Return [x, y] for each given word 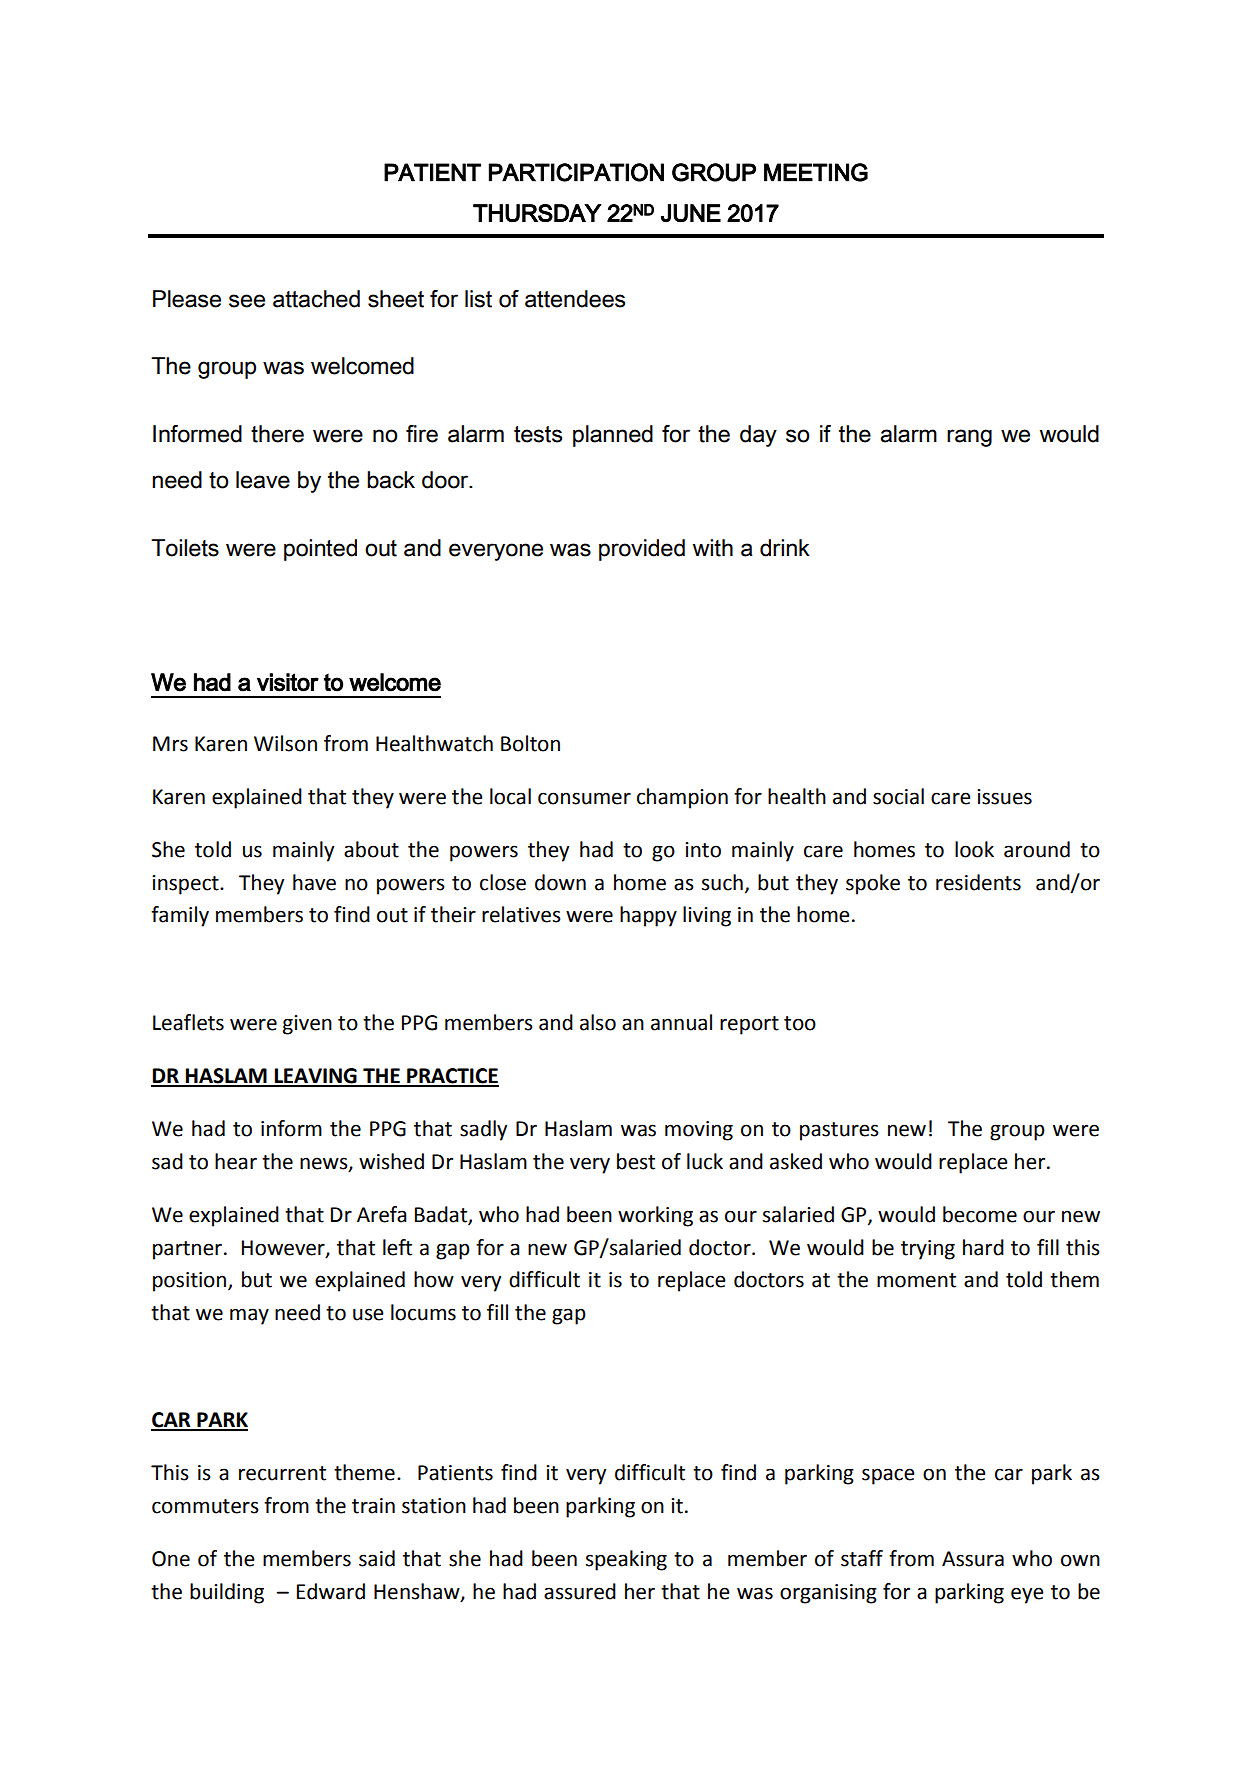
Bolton [530, 743]
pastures [839, 1131]
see [247, 301]
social [898, 796]
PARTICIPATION [576, 172]
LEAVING [315, 1077]
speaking [626, 1560]
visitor [288, 682]
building [227, 1593]
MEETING [816, 172]
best [636, 1161]
